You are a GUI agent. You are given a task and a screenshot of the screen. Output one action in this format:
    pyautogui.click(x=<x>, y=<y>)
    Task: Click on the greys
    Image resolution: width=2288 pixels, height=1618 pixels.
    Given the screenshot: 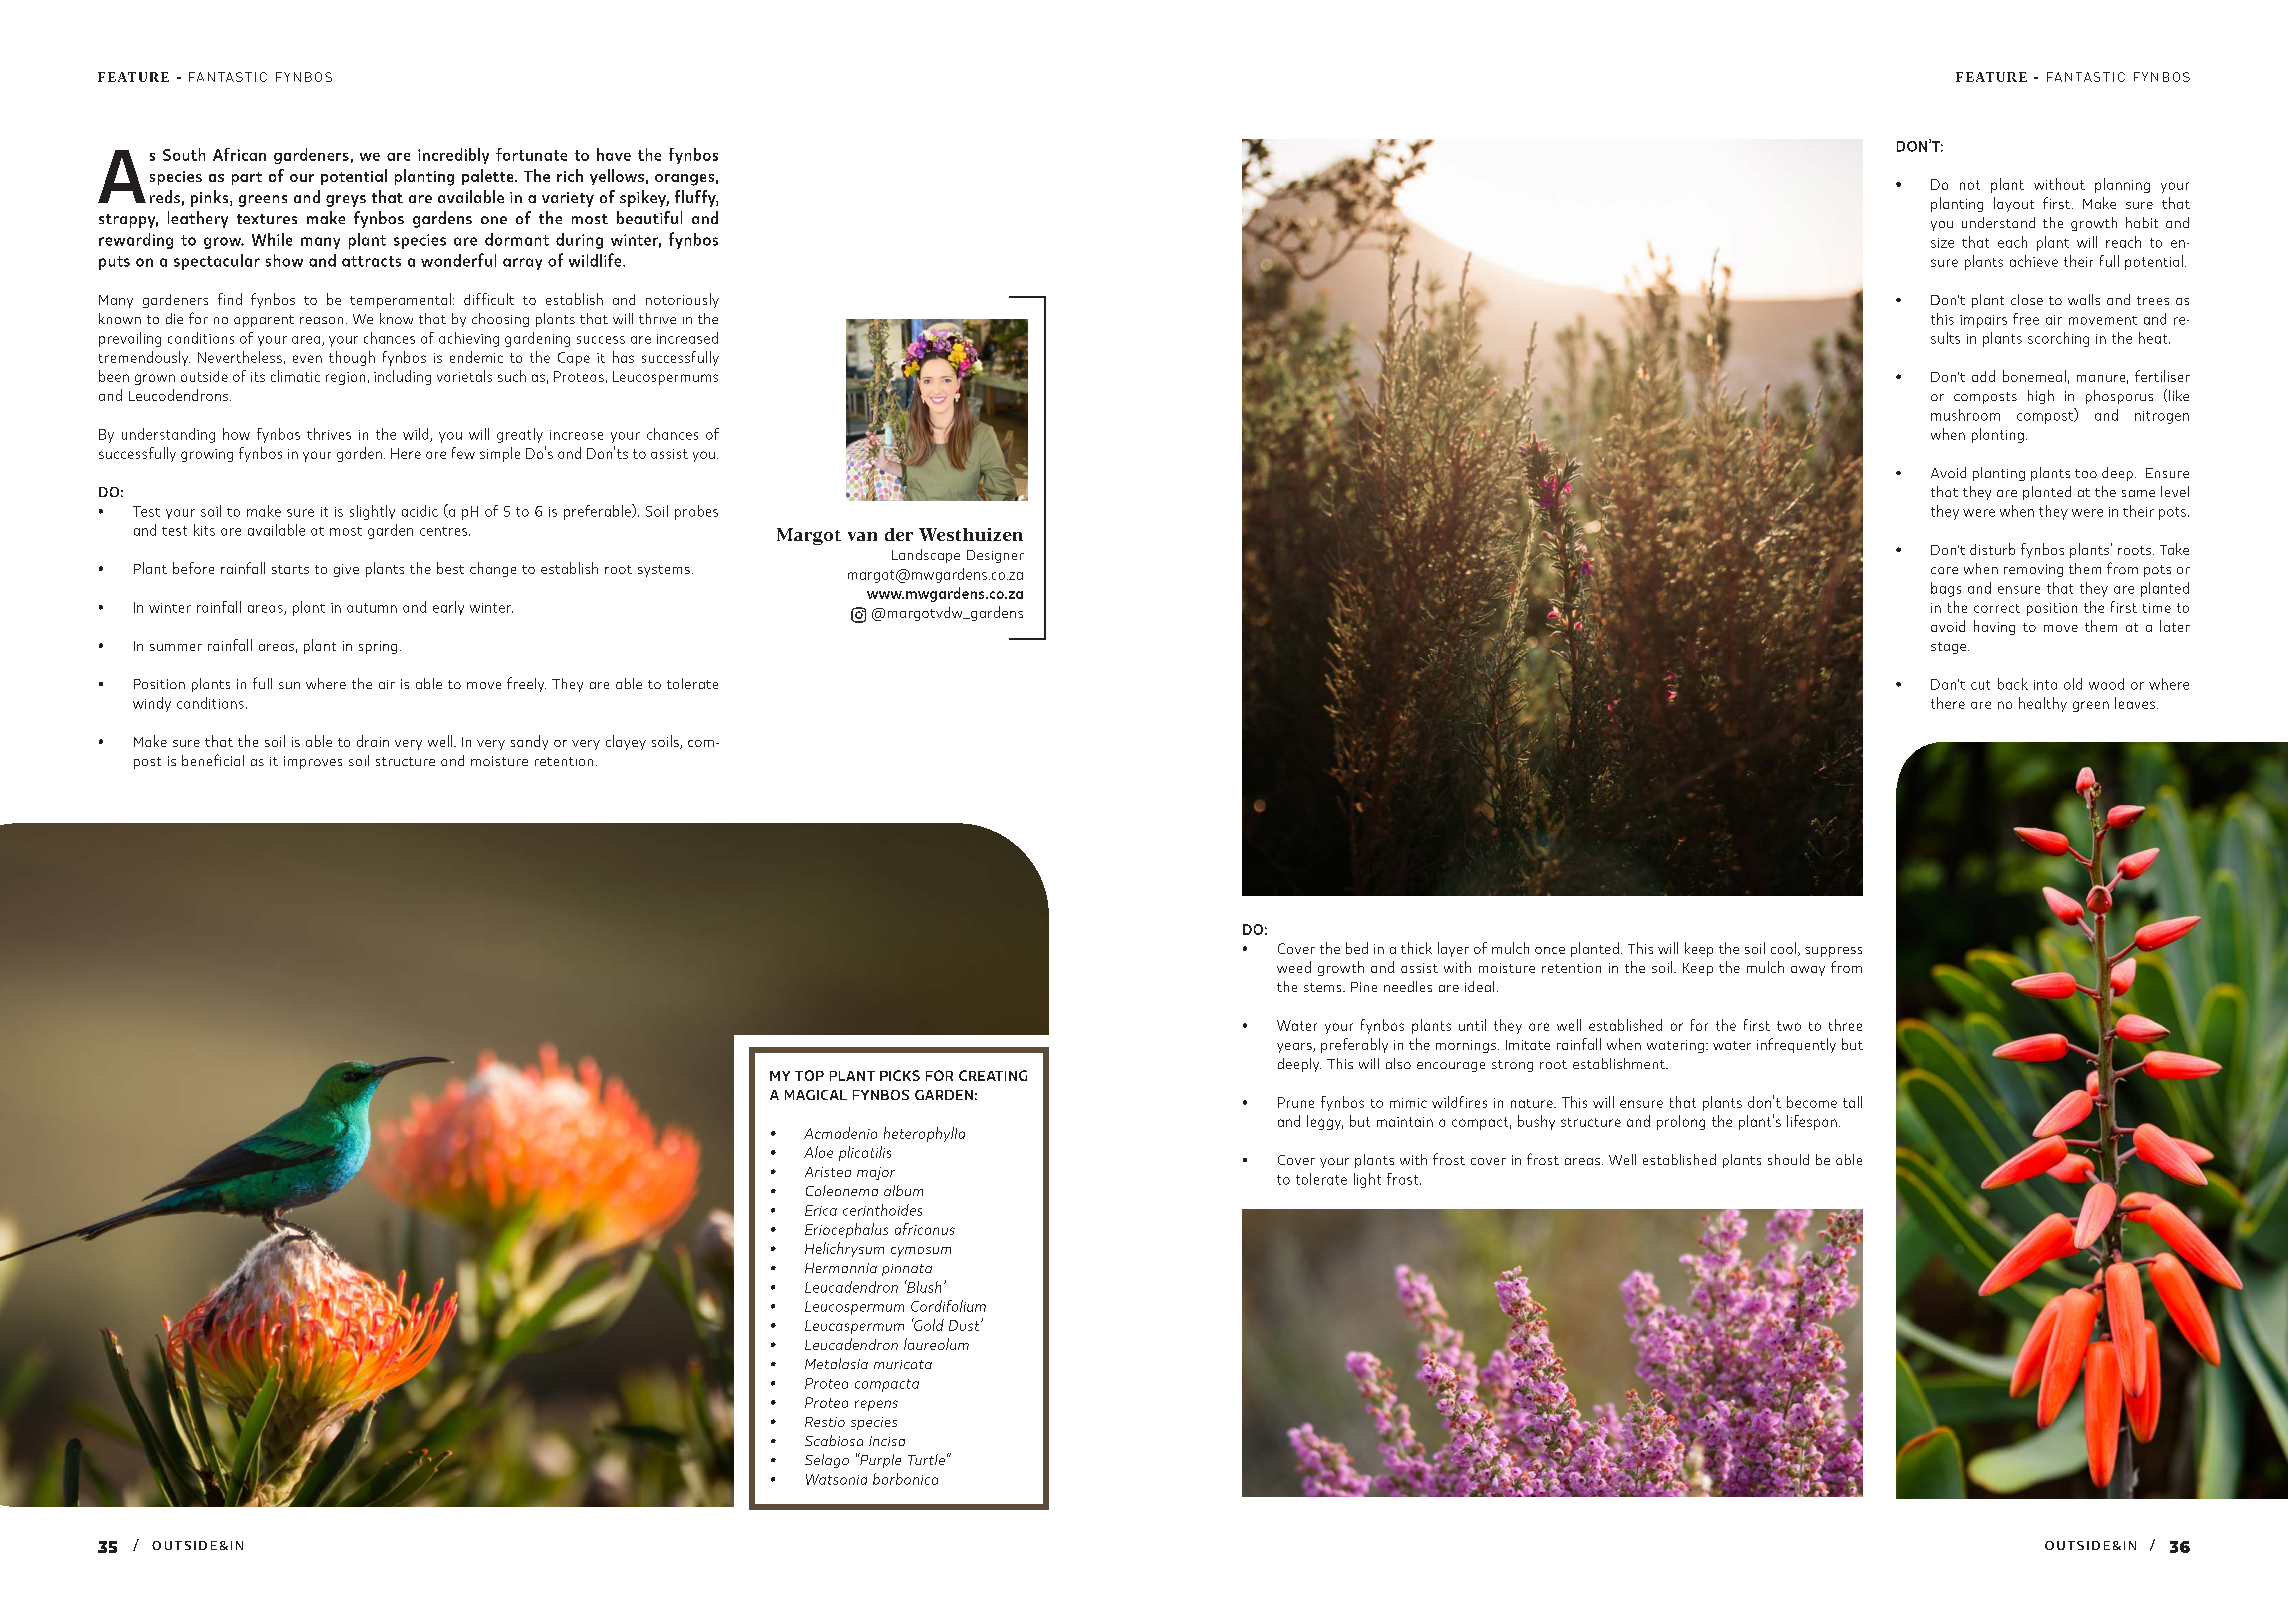 What is the action you would take?
    pyautogui.click(x=346, y=201)
